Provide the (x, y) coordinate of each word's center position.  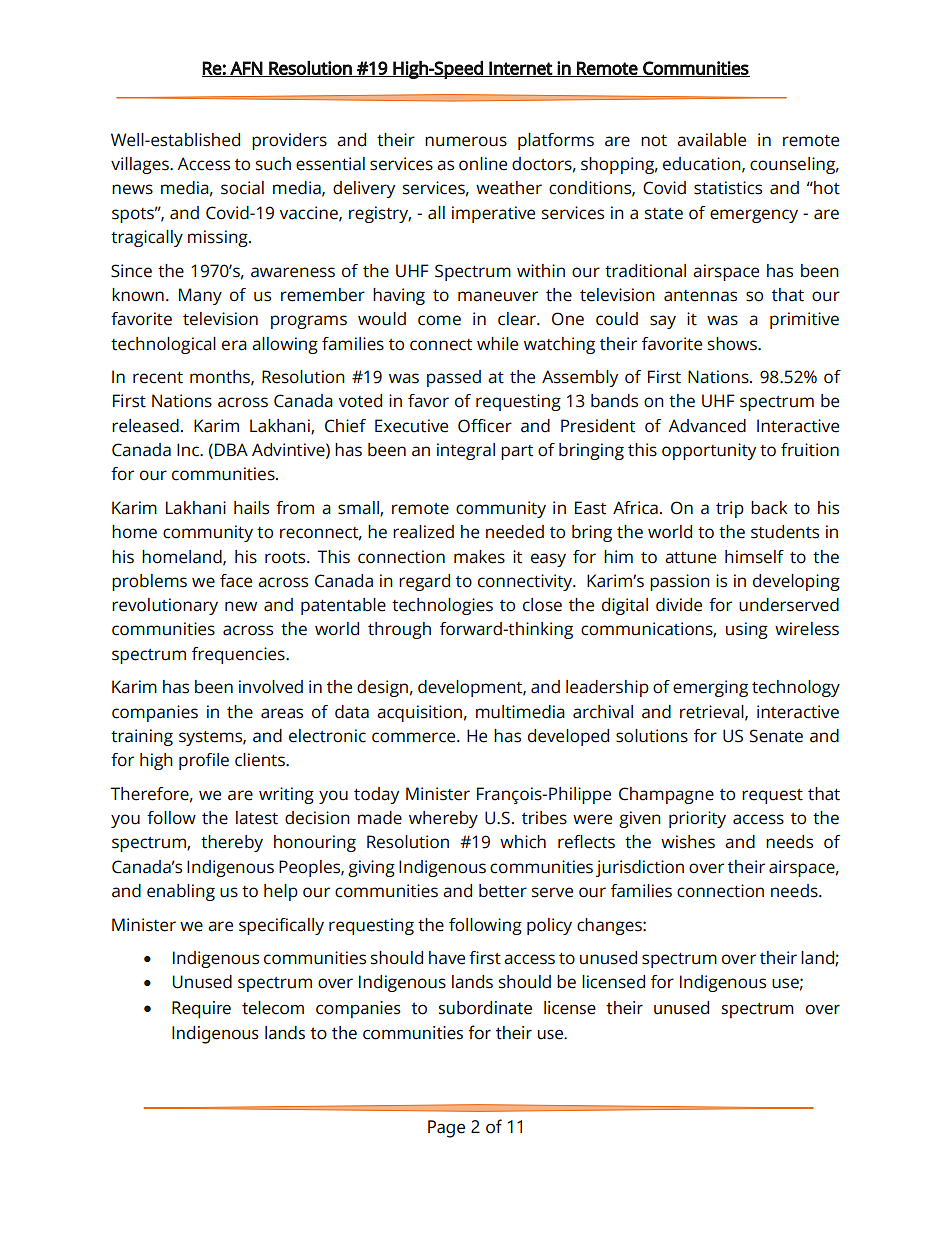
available (711, 140)
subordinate (485, 1008)
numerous (466, 141)
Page (446, 1129)
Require (201, 1009)
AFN (246, 69)
